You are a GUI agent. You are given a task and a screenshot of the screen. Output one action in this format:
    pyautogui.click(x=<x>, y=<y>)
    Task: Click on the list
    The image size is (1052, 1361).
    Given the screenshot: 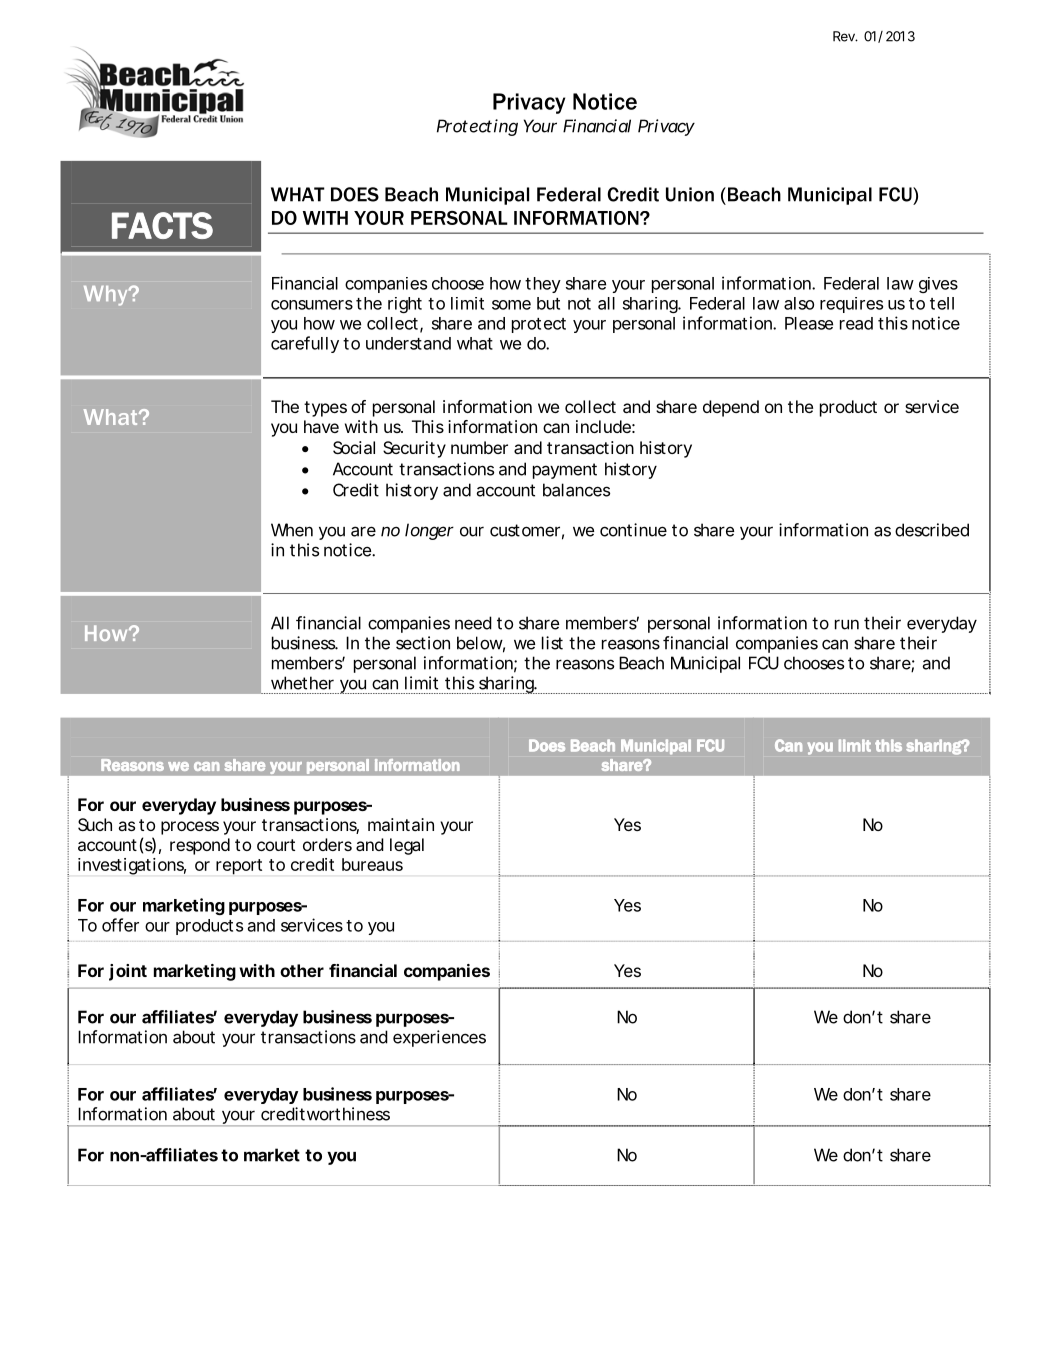 What is the action you would take?
    pyautogui.click(x=552, y=643)
